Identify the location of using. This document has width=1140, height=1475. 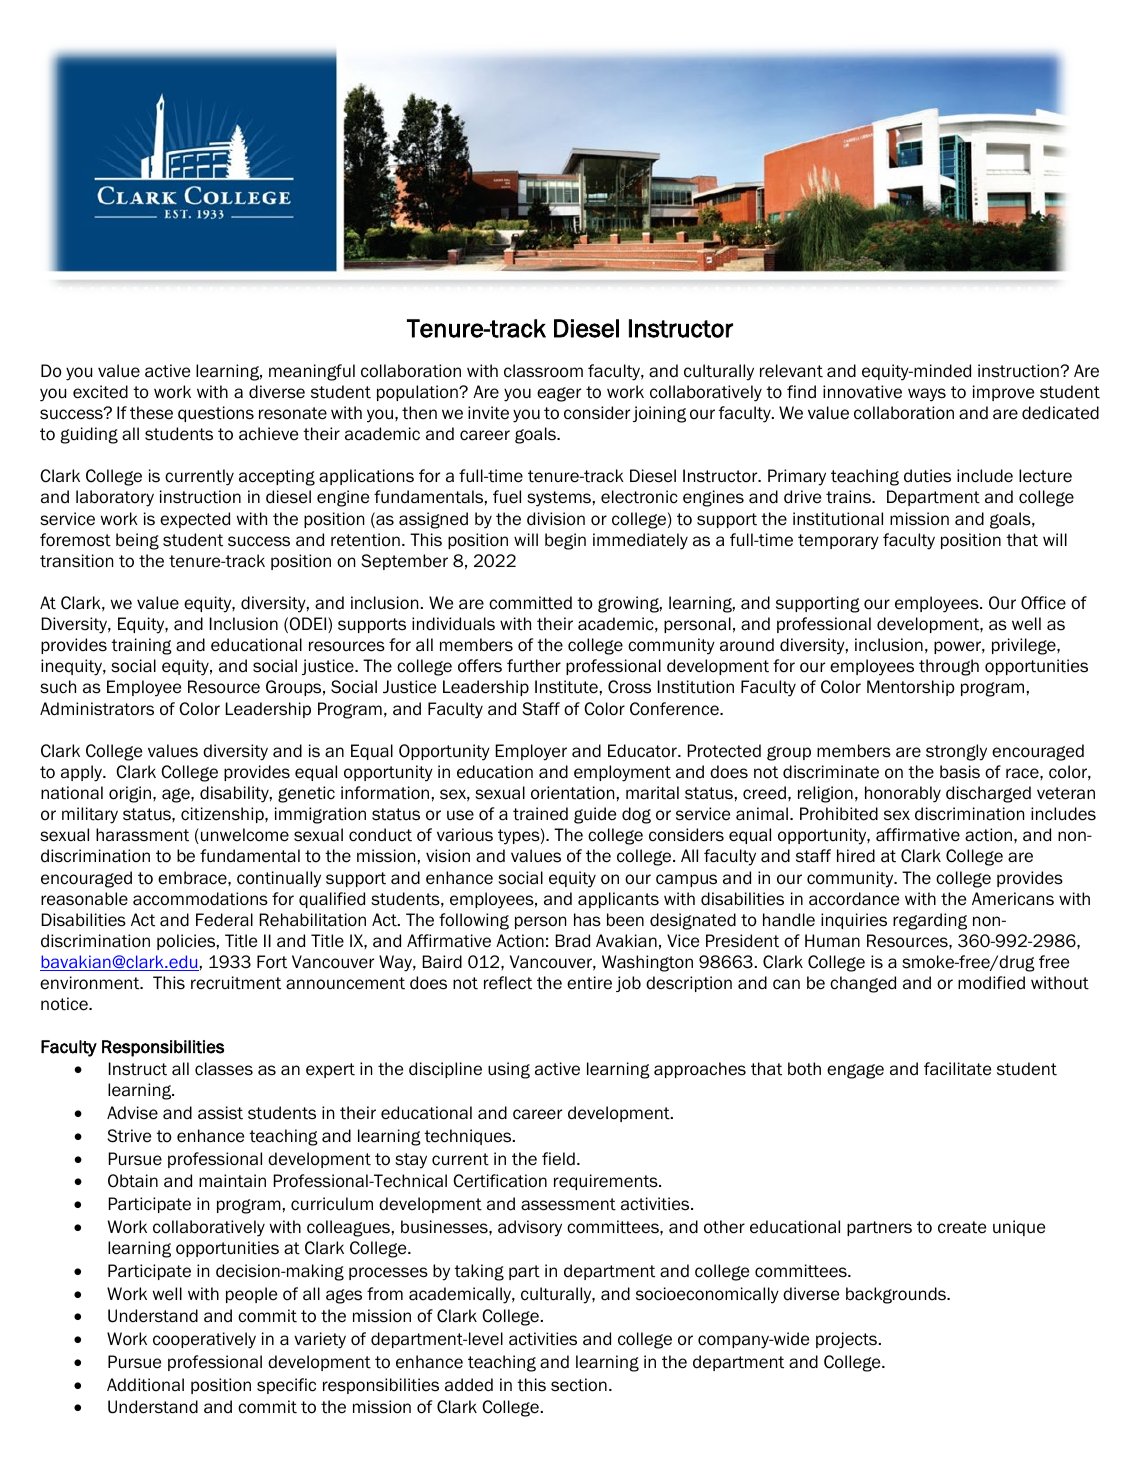
(509, 1070).
